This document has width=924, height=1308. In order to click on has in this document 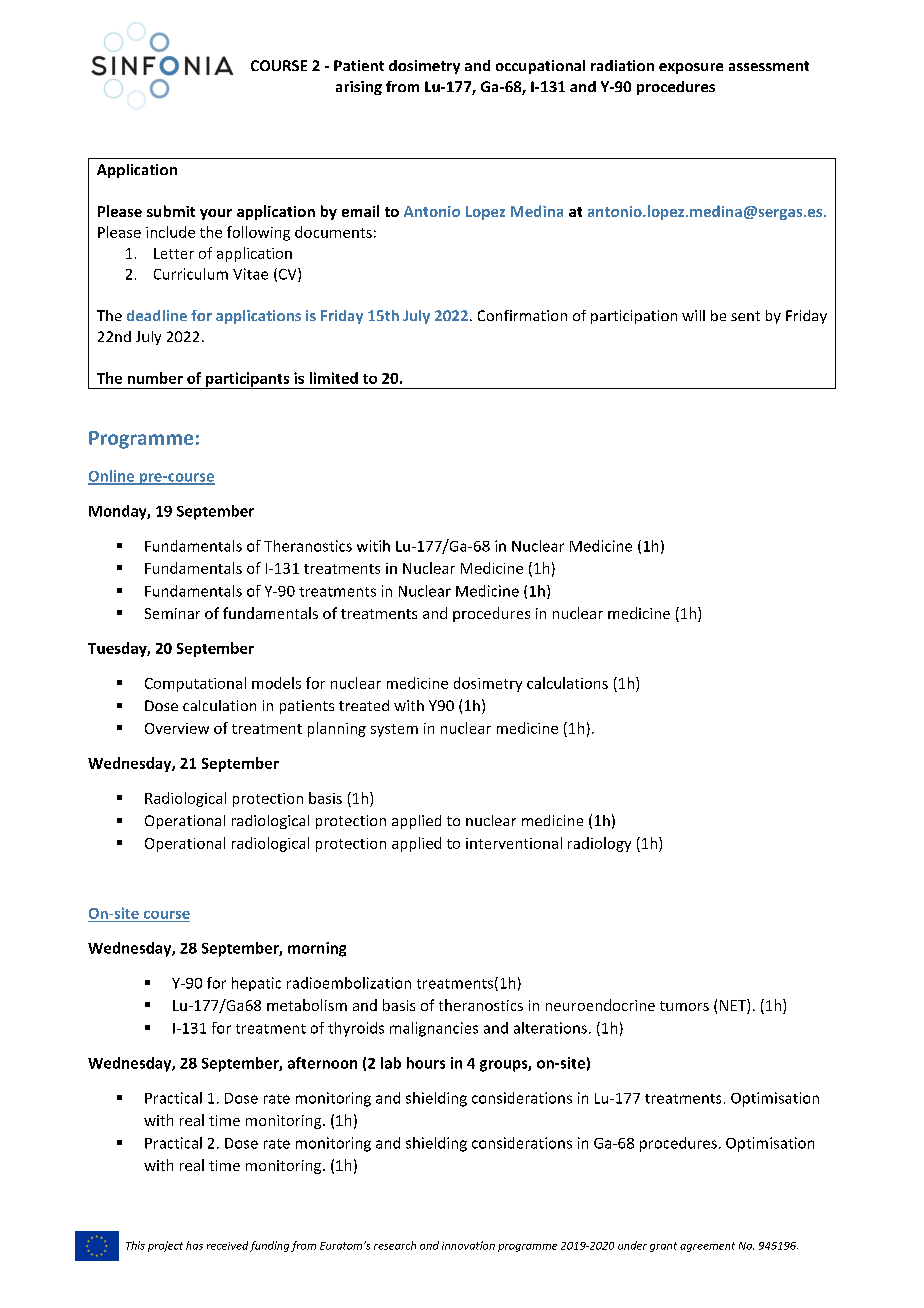, I will do `click(194, 1245)`.
